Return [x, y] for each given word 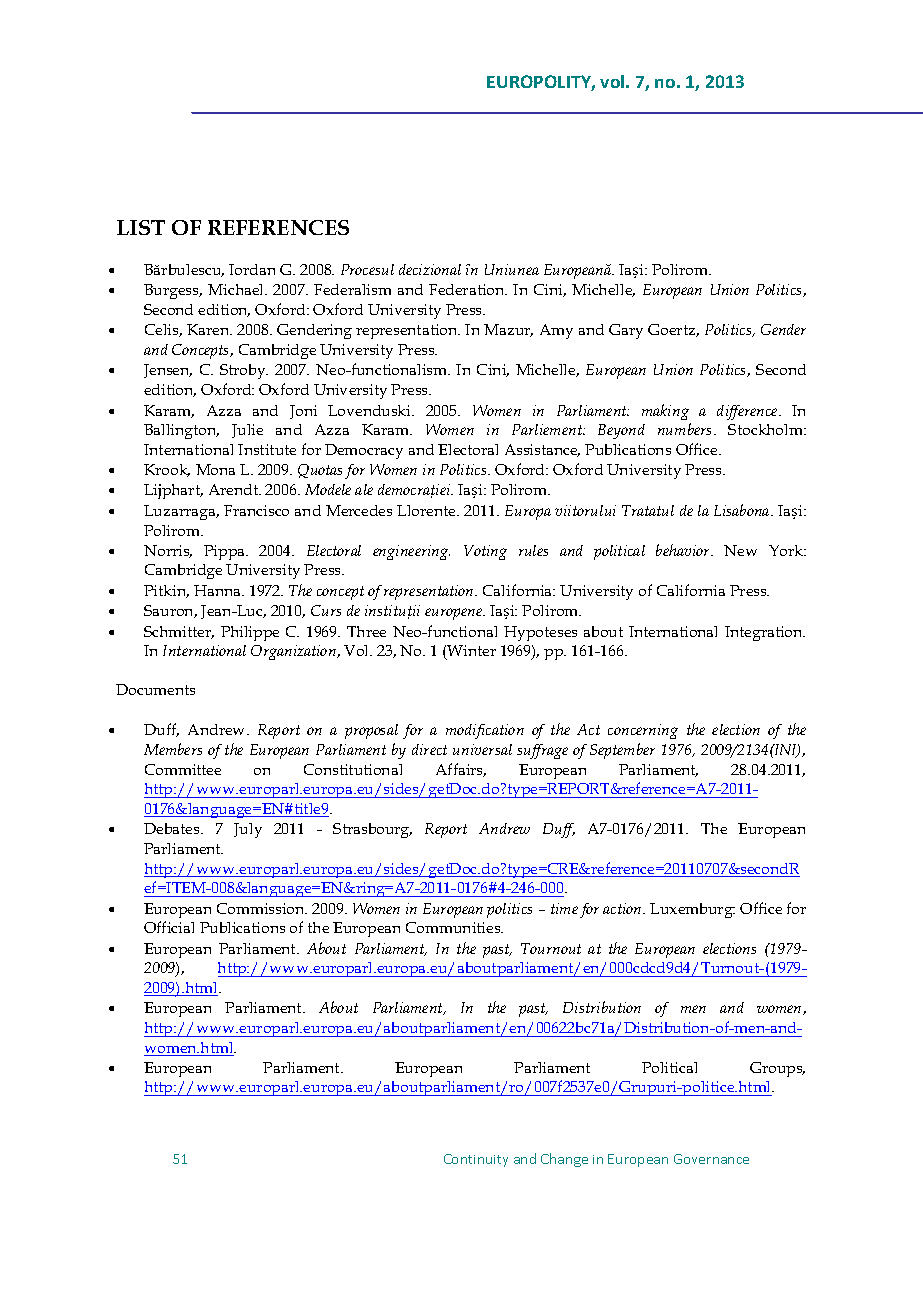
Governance [711, 1159]
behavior [684, 550]
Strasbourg [372, 830]
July [248, 830]
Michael [237, 289]
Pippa [226, 552]
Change [564, 1160]
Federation [468, 289]
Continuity [476, 1160]
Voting [485, 552]
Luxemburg [692, 910]
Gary [626, 331]
